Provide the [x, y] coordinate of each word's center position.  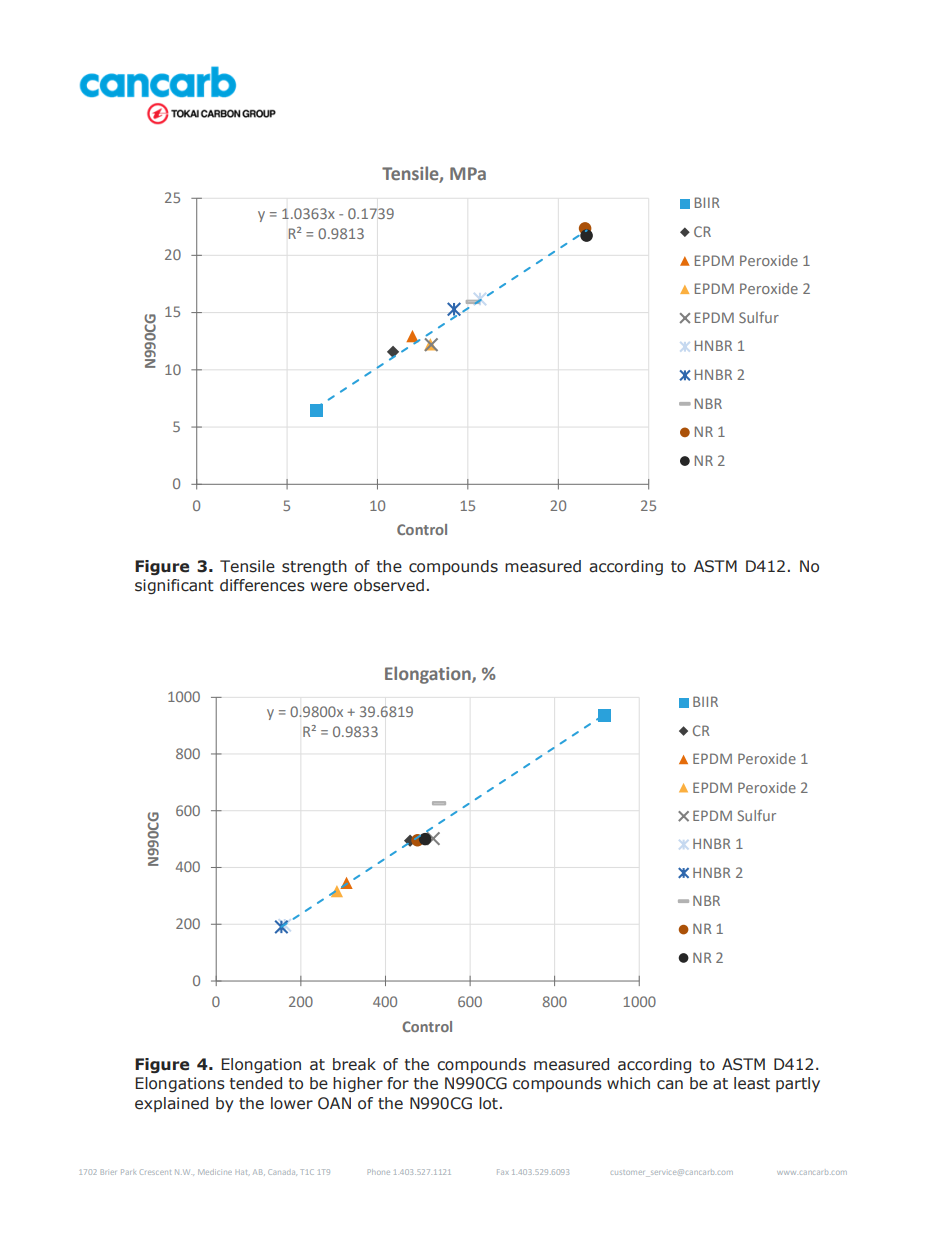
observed [389, 585]
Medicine [215, 1172]
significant [174, 586]
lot [488, 1103]
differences [262, 585]
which [628, 1083]
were [329, 587]
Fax [502, 1172]
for [398, 1083]
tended [256, 1083]
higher [358, 1084]
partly [798, 1084]
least [752, 1083]
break [354, 1064]
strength [314, 567]
